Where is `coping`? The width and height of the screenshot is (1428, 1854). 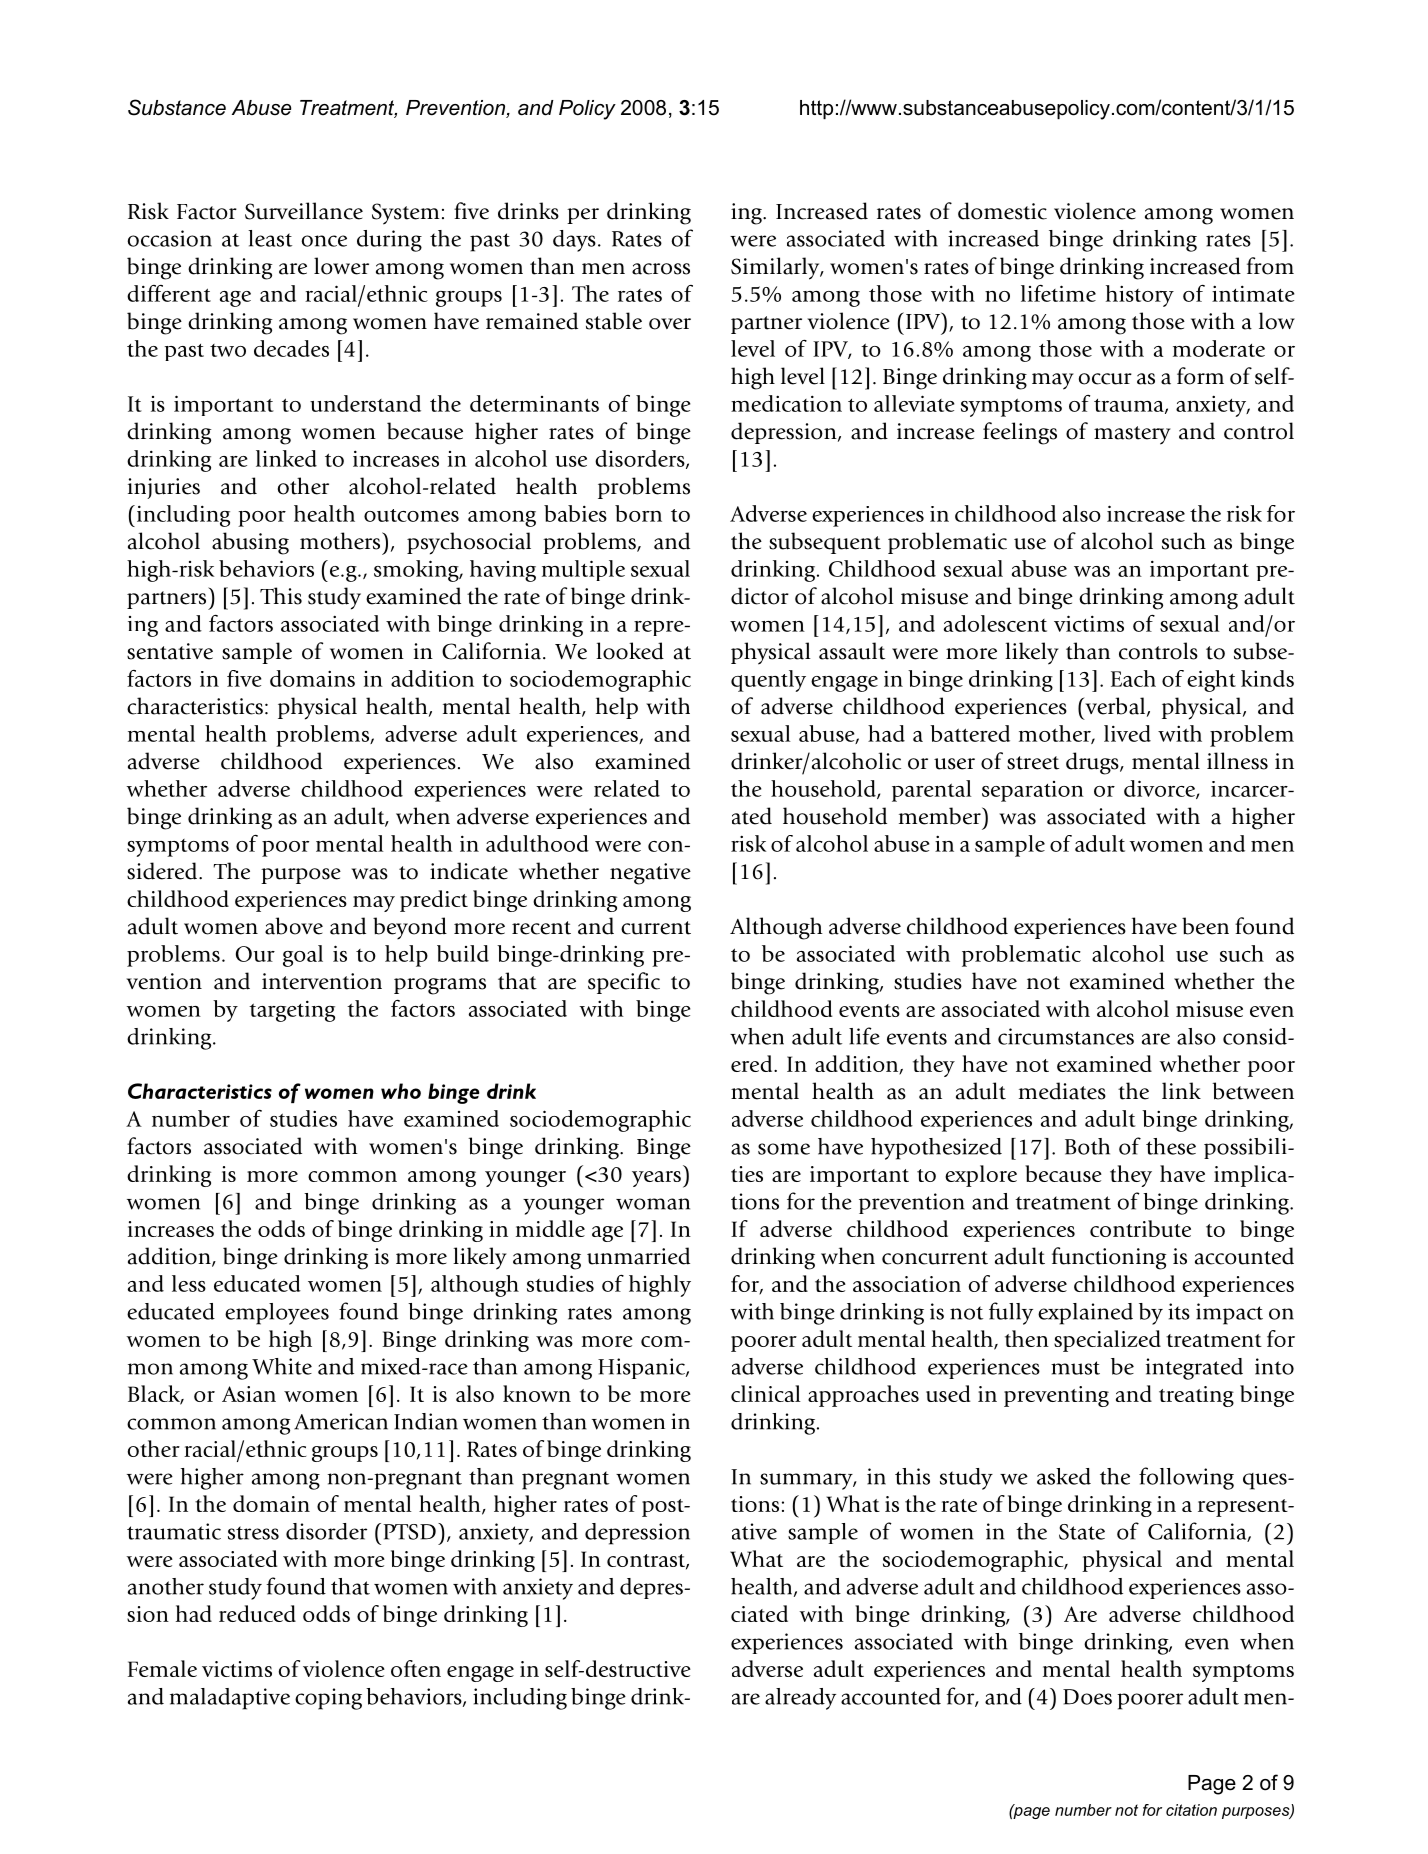 coping is located at coordinates (328, 1699).
